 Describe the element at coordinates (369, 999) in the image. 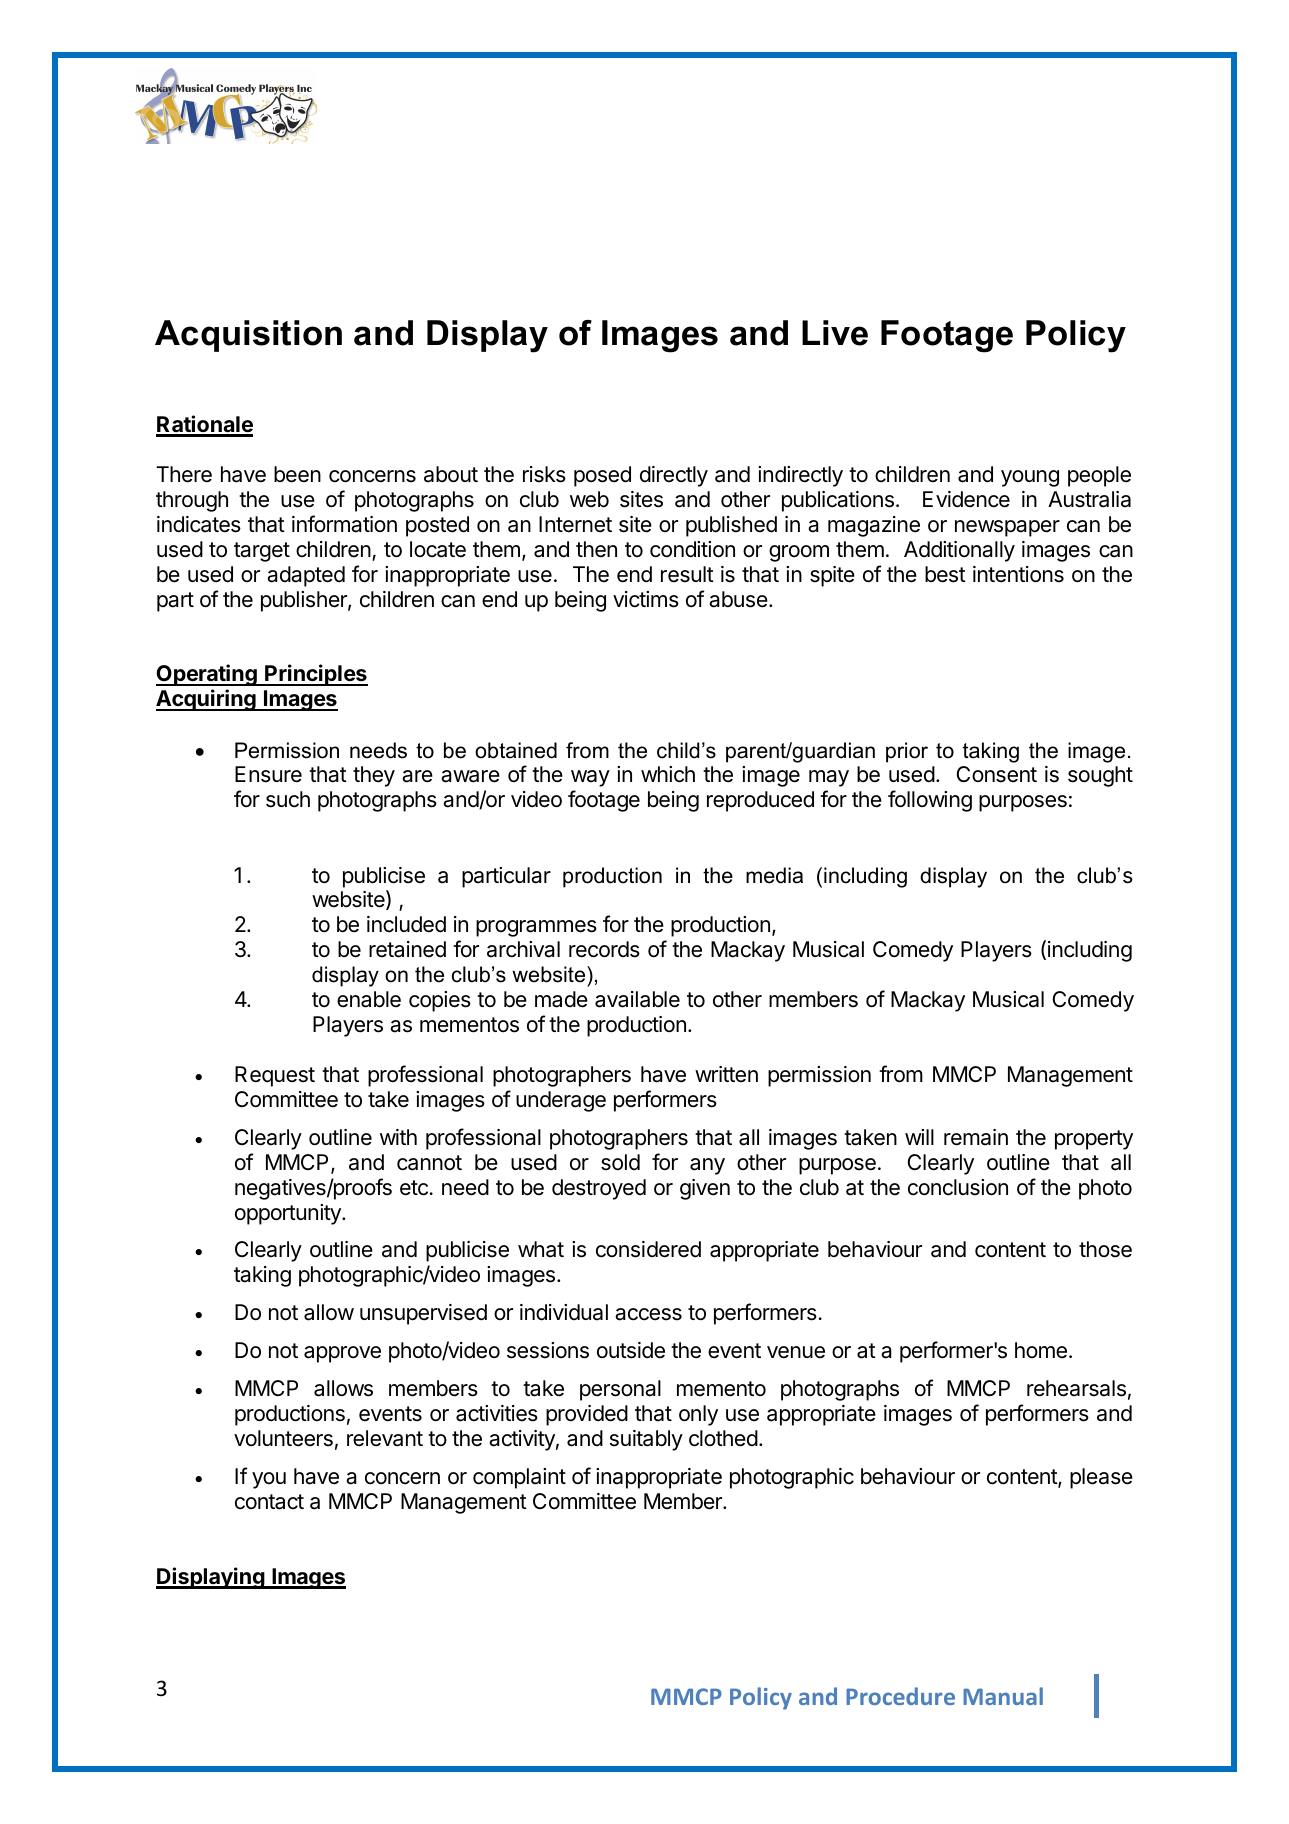

I see `enable` at that location.
